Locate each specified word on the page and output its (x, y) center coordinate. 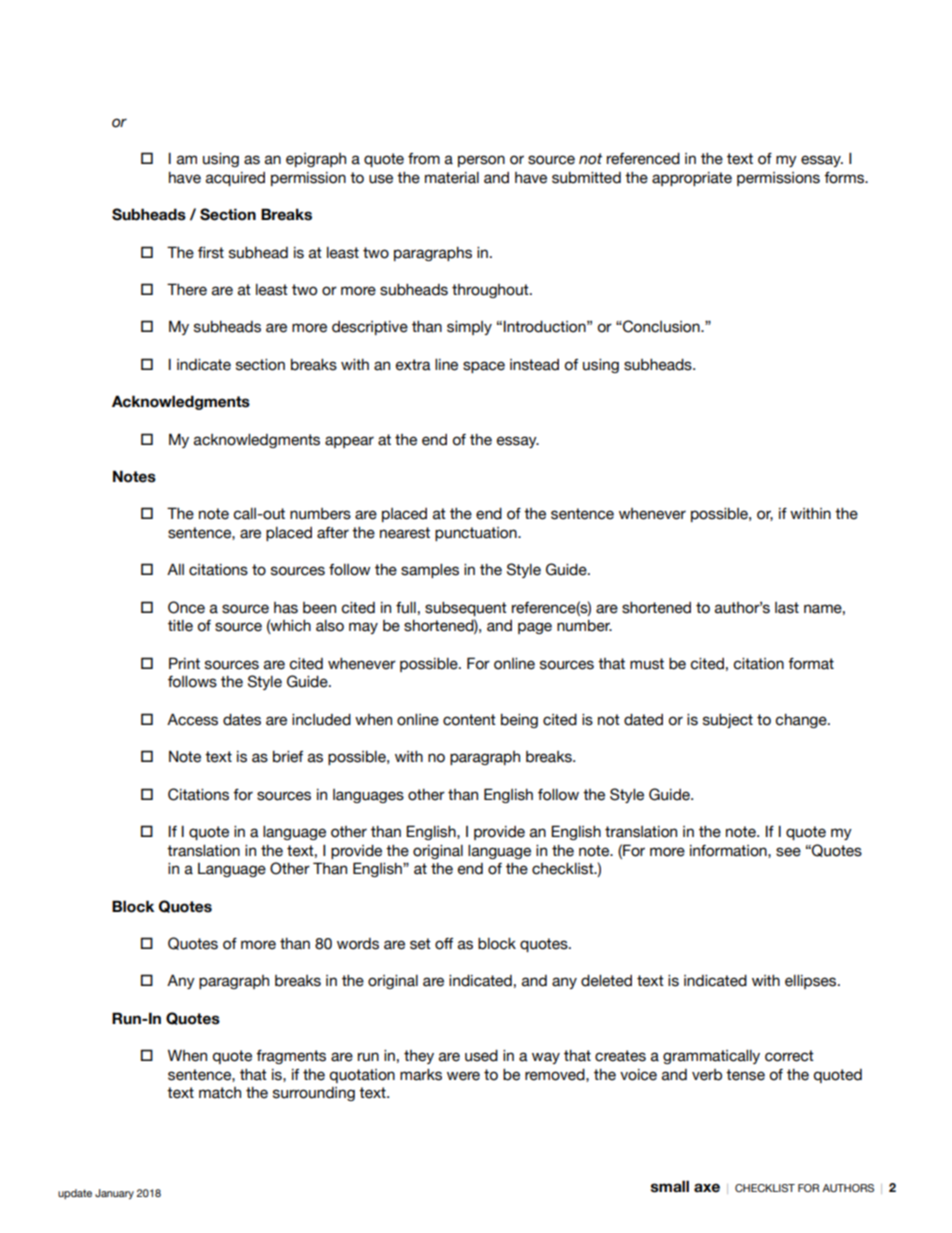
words (358, 944)
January (114, 1194)
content (469, 720)
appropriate (692, 179)
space (484, 367)
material (452, 178)
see (788, 852)
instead (534, 365)
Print (184, 663)
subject (728, 721)
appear (349, 442)
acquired (235, 179)
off (444, 944)
